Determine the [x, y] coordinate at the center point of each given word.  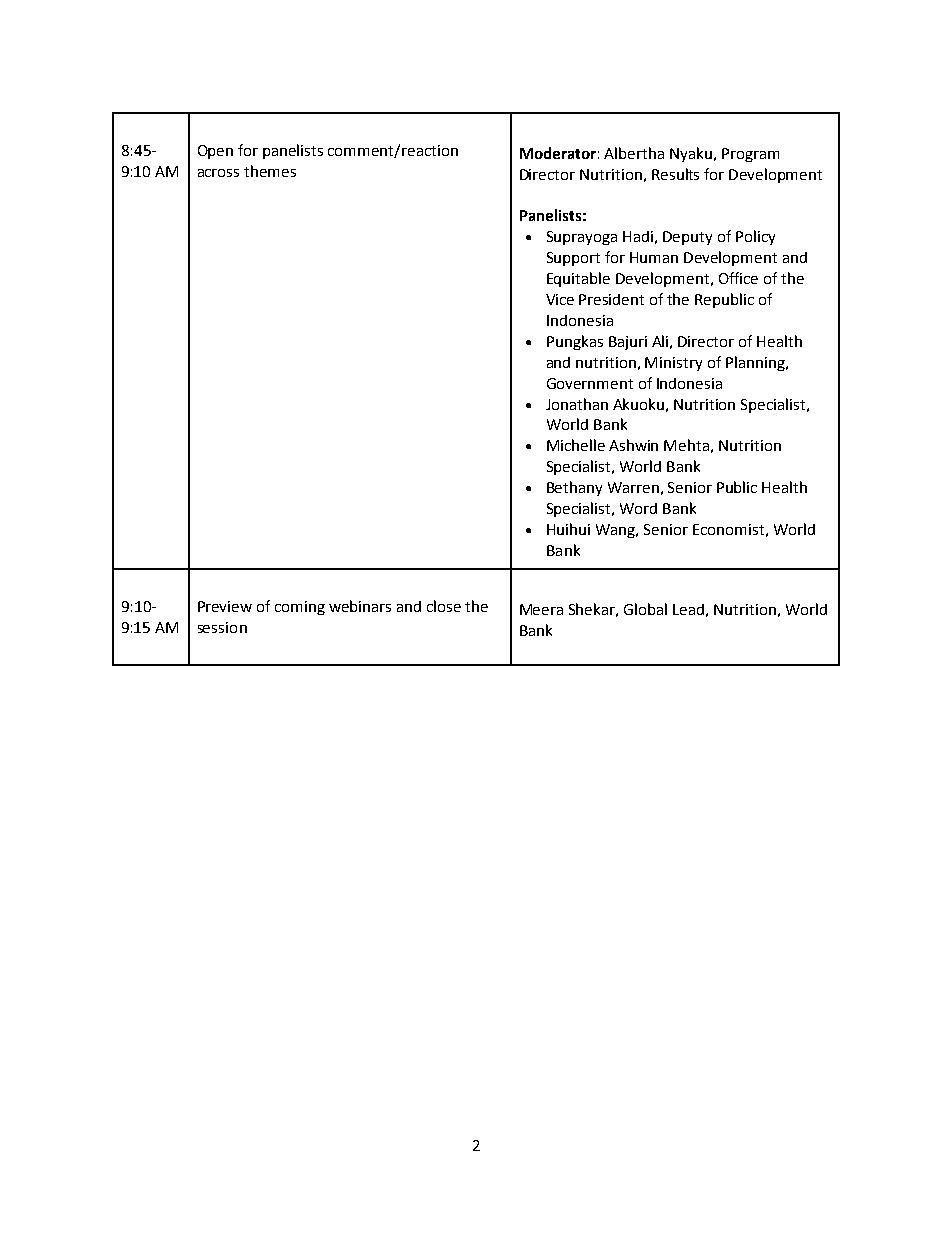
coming [300, 608]
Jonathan [577, 404]
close [444, 606]
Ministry [673, 364]
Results [675, 174]
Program [750, 155]
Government [590, 383]
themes [270, 171]
